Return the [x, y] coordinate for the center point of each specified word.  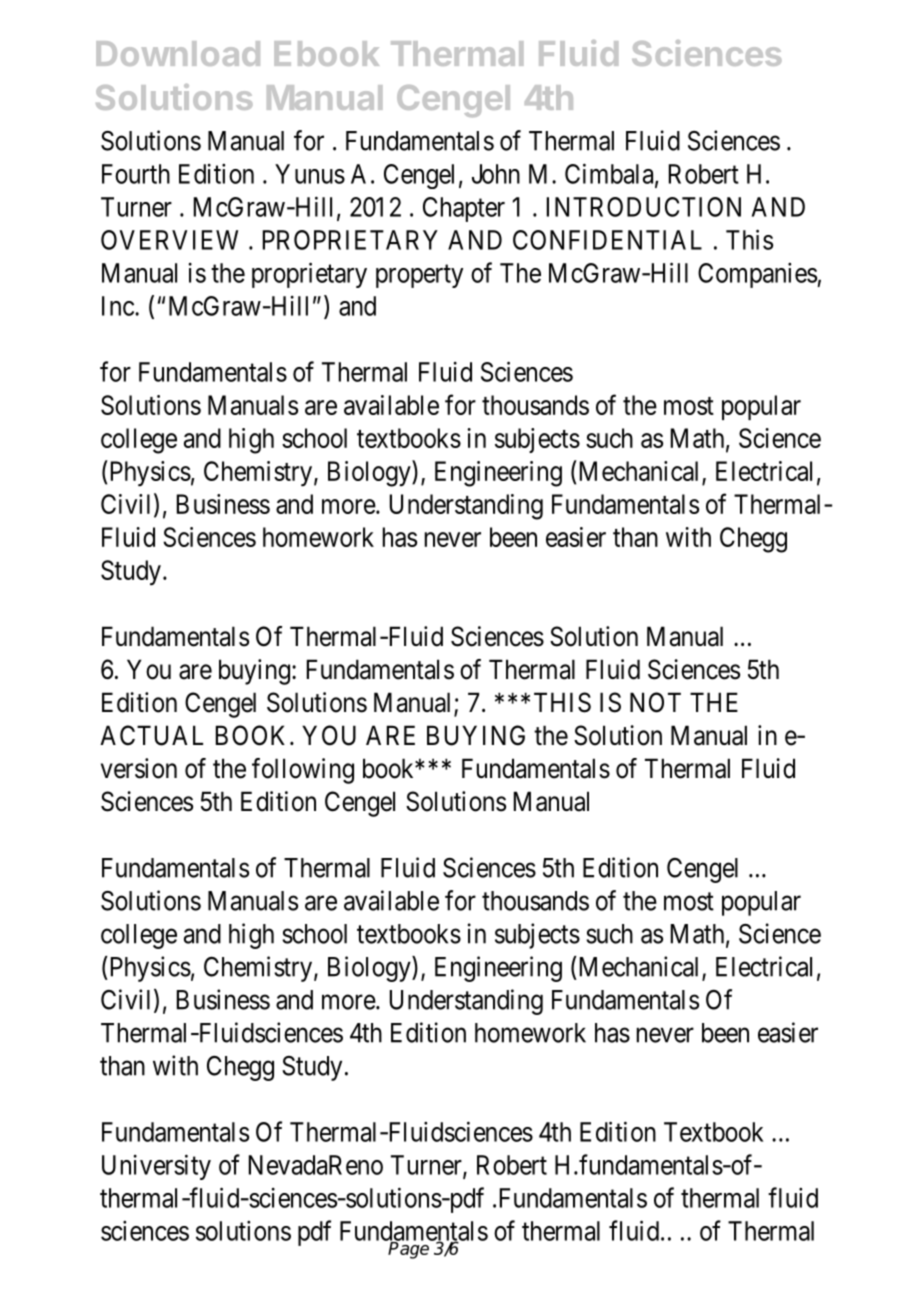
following [303, 771]
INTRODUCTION [644, 207]
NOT [655, 702]
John [496, 174]
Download [178, 53]
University [156, 1167]
